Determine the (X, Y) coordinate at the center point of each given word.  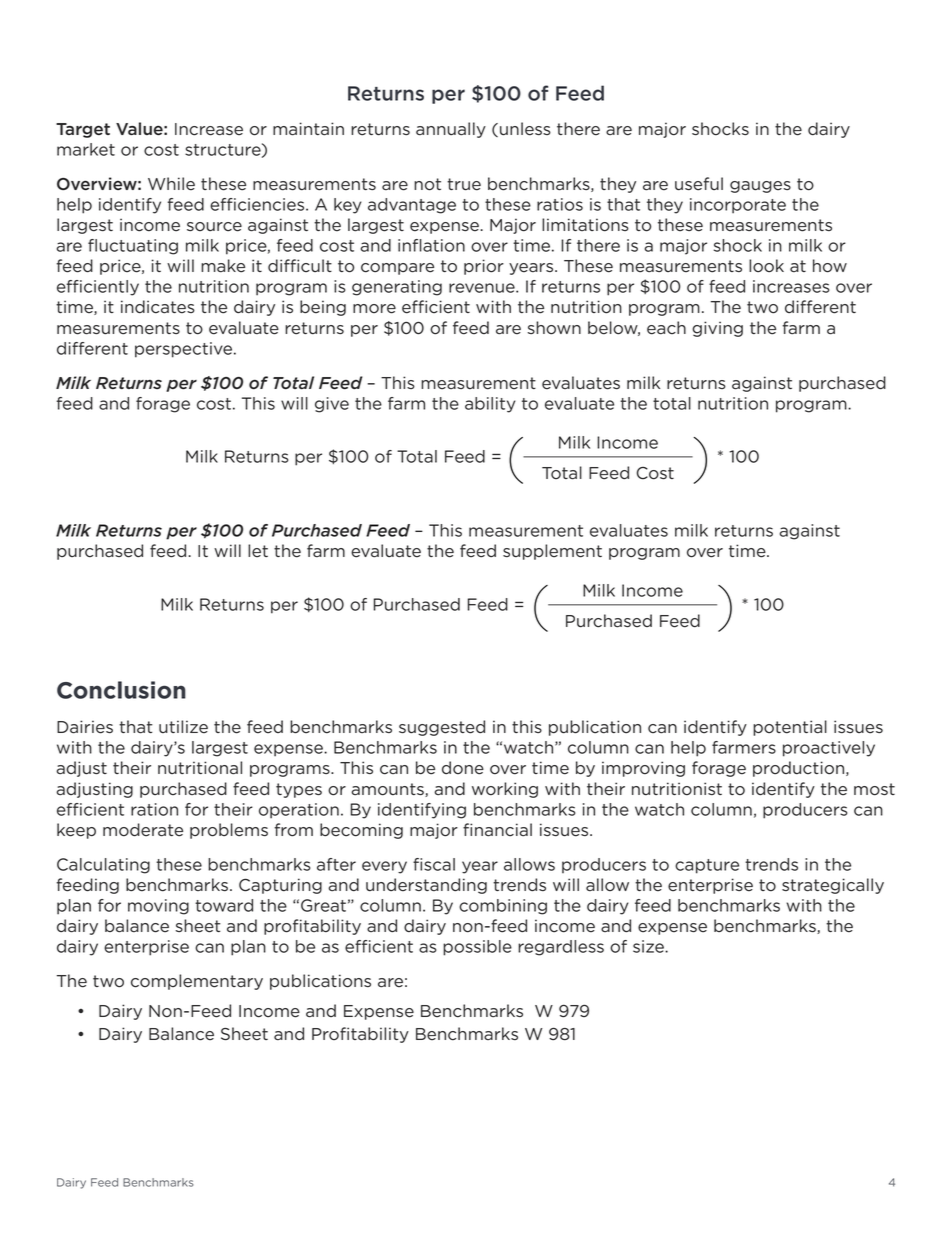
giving (717, 329)
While (171, 184)
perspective (185, 350)
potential (790, 728)
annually (451, 130)
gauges (760, 187)
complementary (197, 982)
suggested (442, 728)
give (332, 405)
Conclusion (121, 690)
